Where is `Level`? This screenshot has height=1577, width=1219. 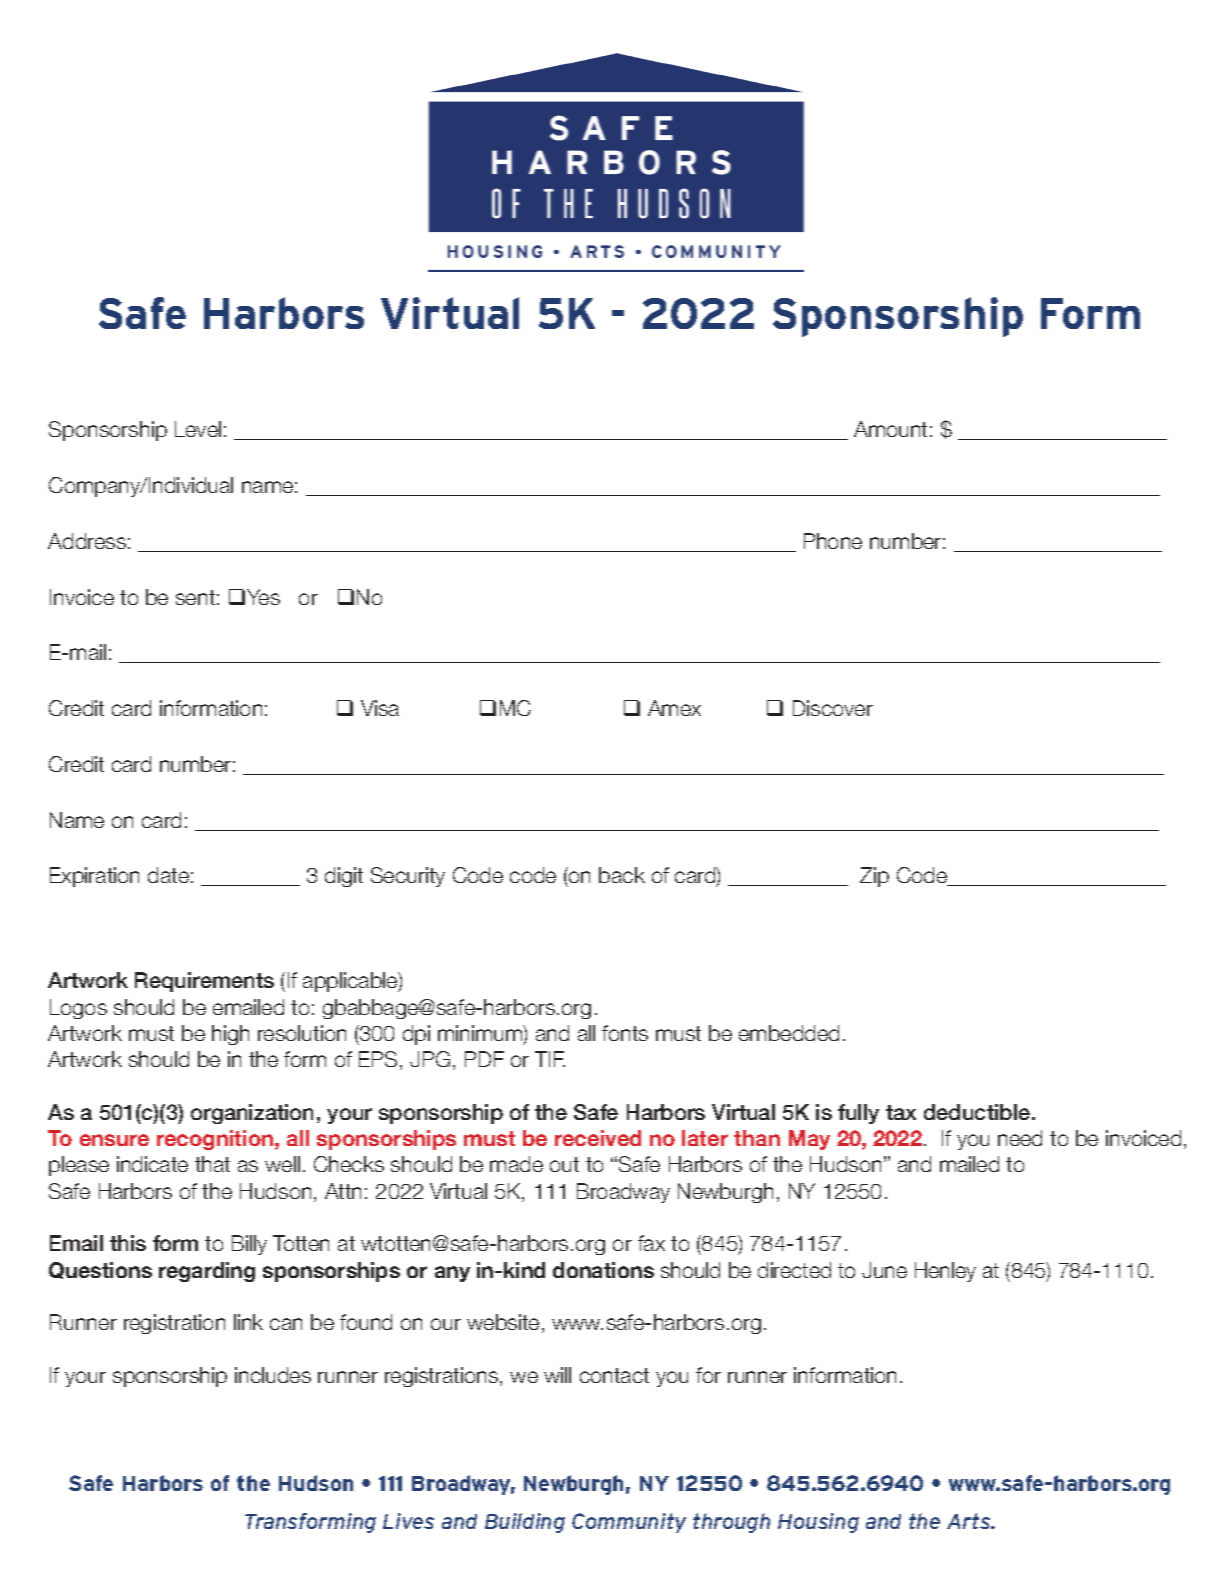
Level is located at coordinates (198, 429).
